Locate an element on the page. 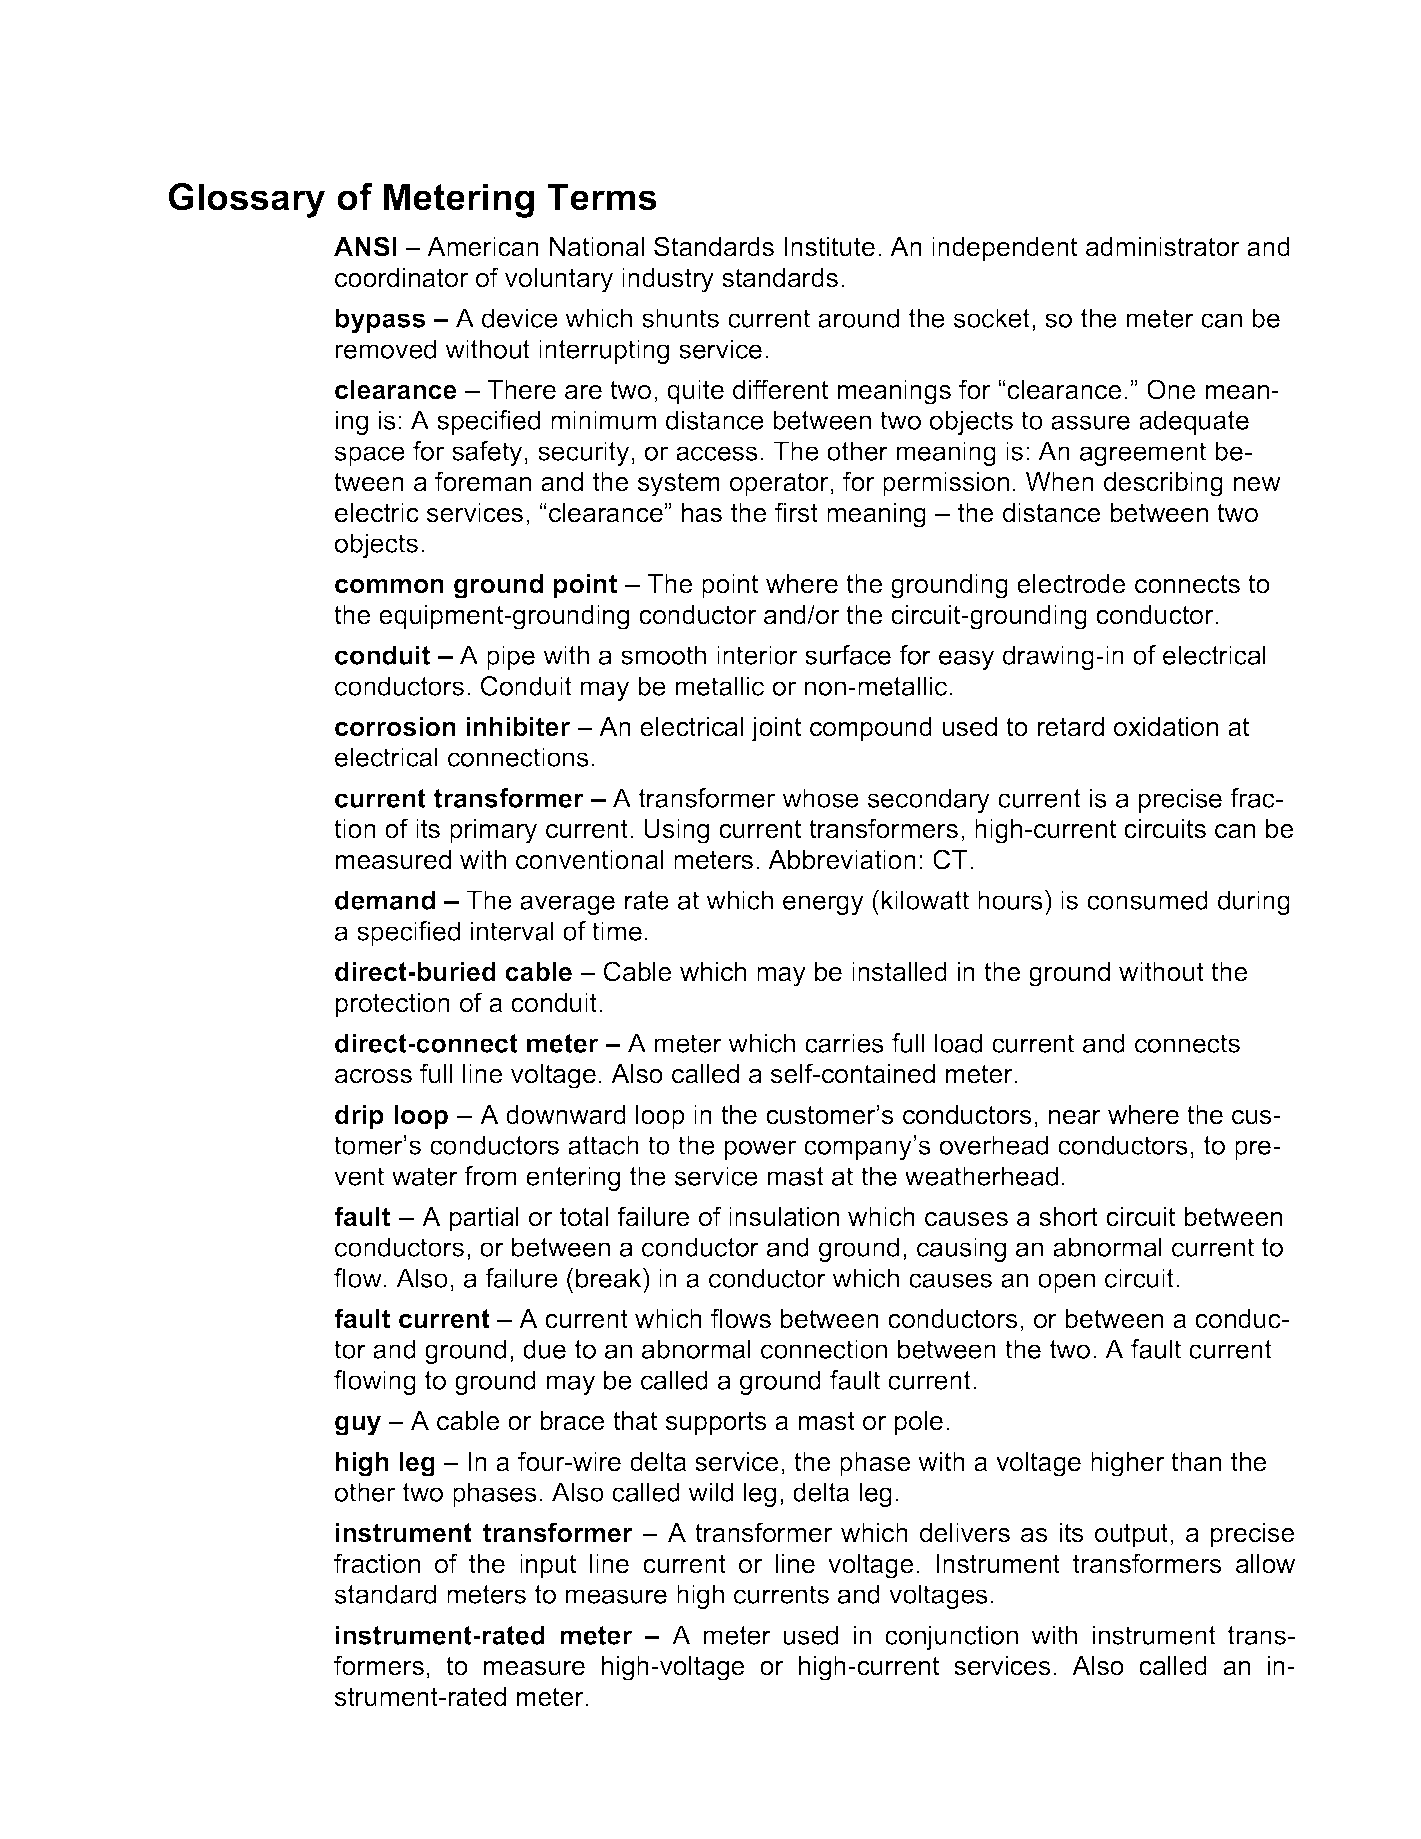  ANSI is located at coordinates (365, 246).
